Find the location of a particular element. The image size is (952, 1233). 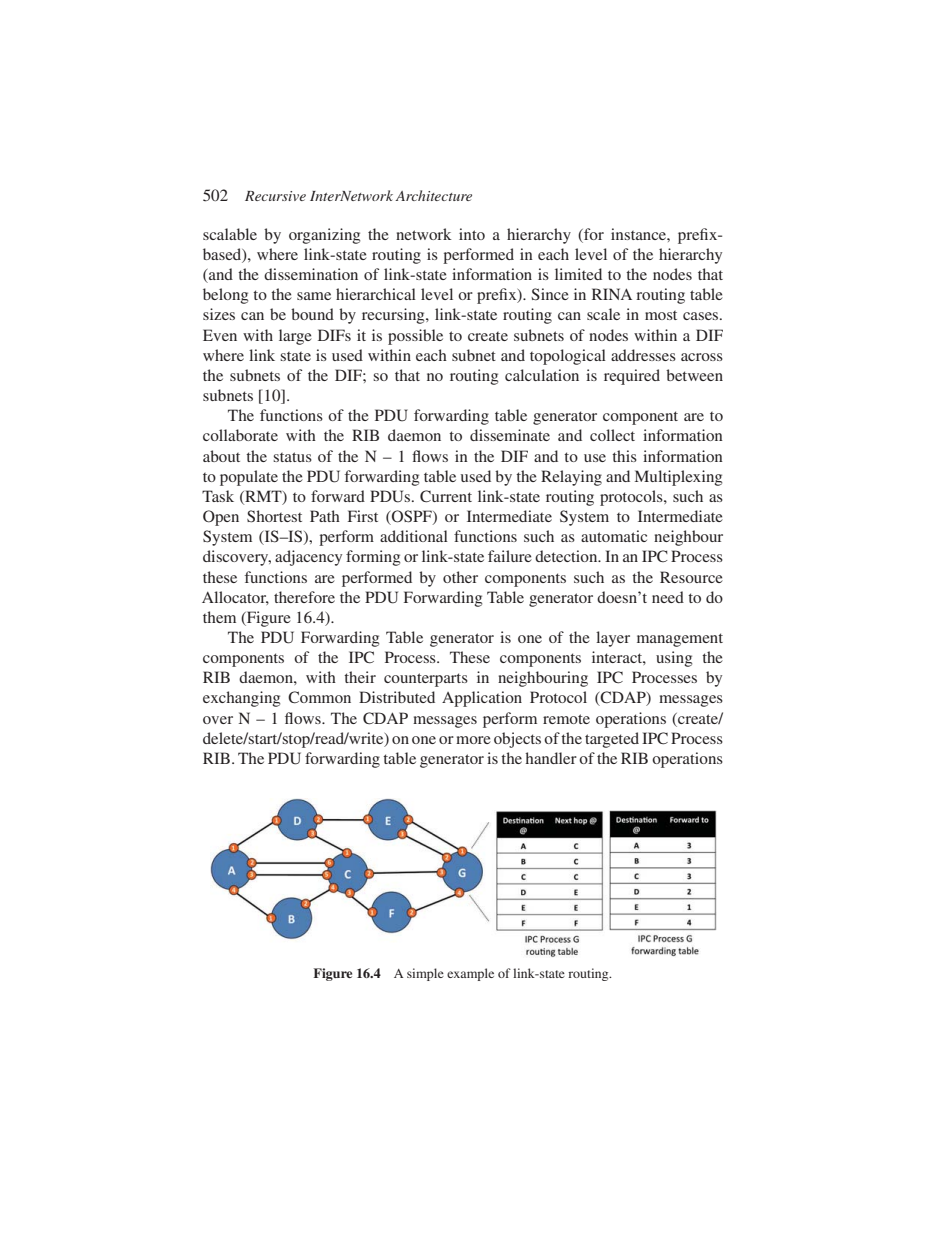

therefore is located at coordinates (304, 597).
